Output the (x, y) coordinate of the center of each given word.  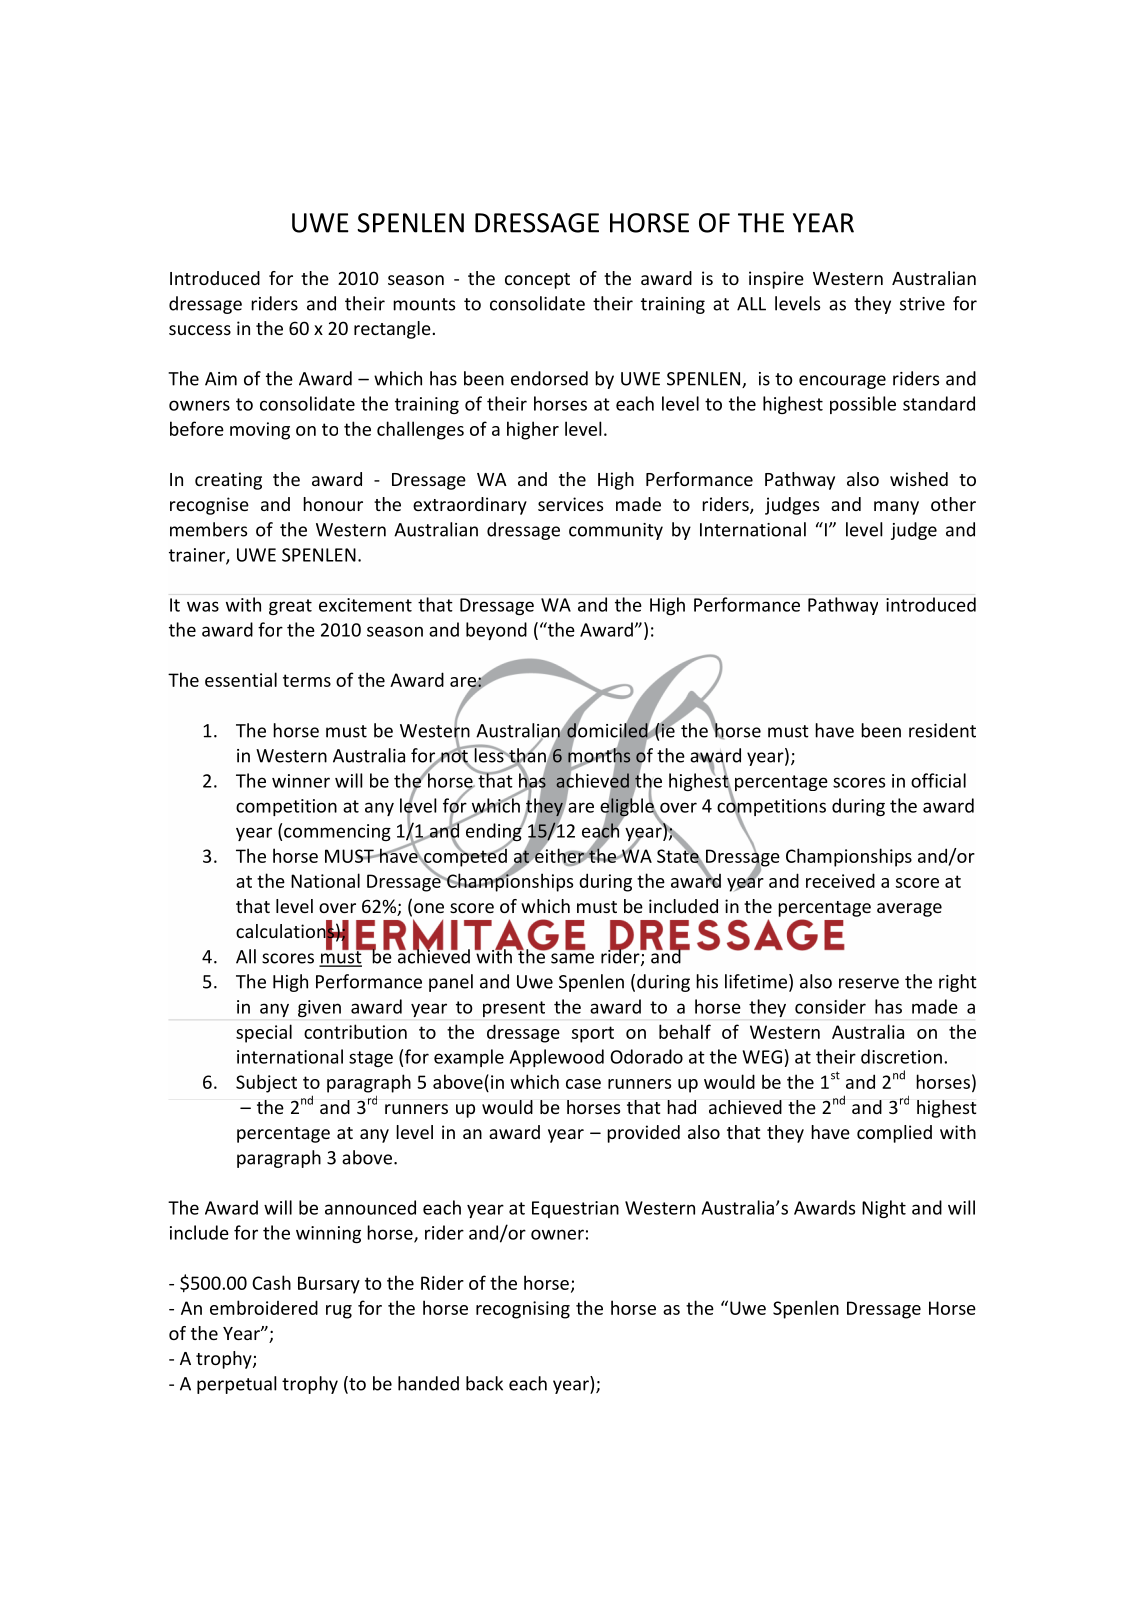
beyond (496, 631)
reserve (869, 983)
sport (593, 1034)
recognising (523, 1310)
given (319, 1008)
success (200, 330)
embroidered (264, 1307)
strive (922, 304)
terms (307, 680)
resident (942, 730)
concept (537, 281)
